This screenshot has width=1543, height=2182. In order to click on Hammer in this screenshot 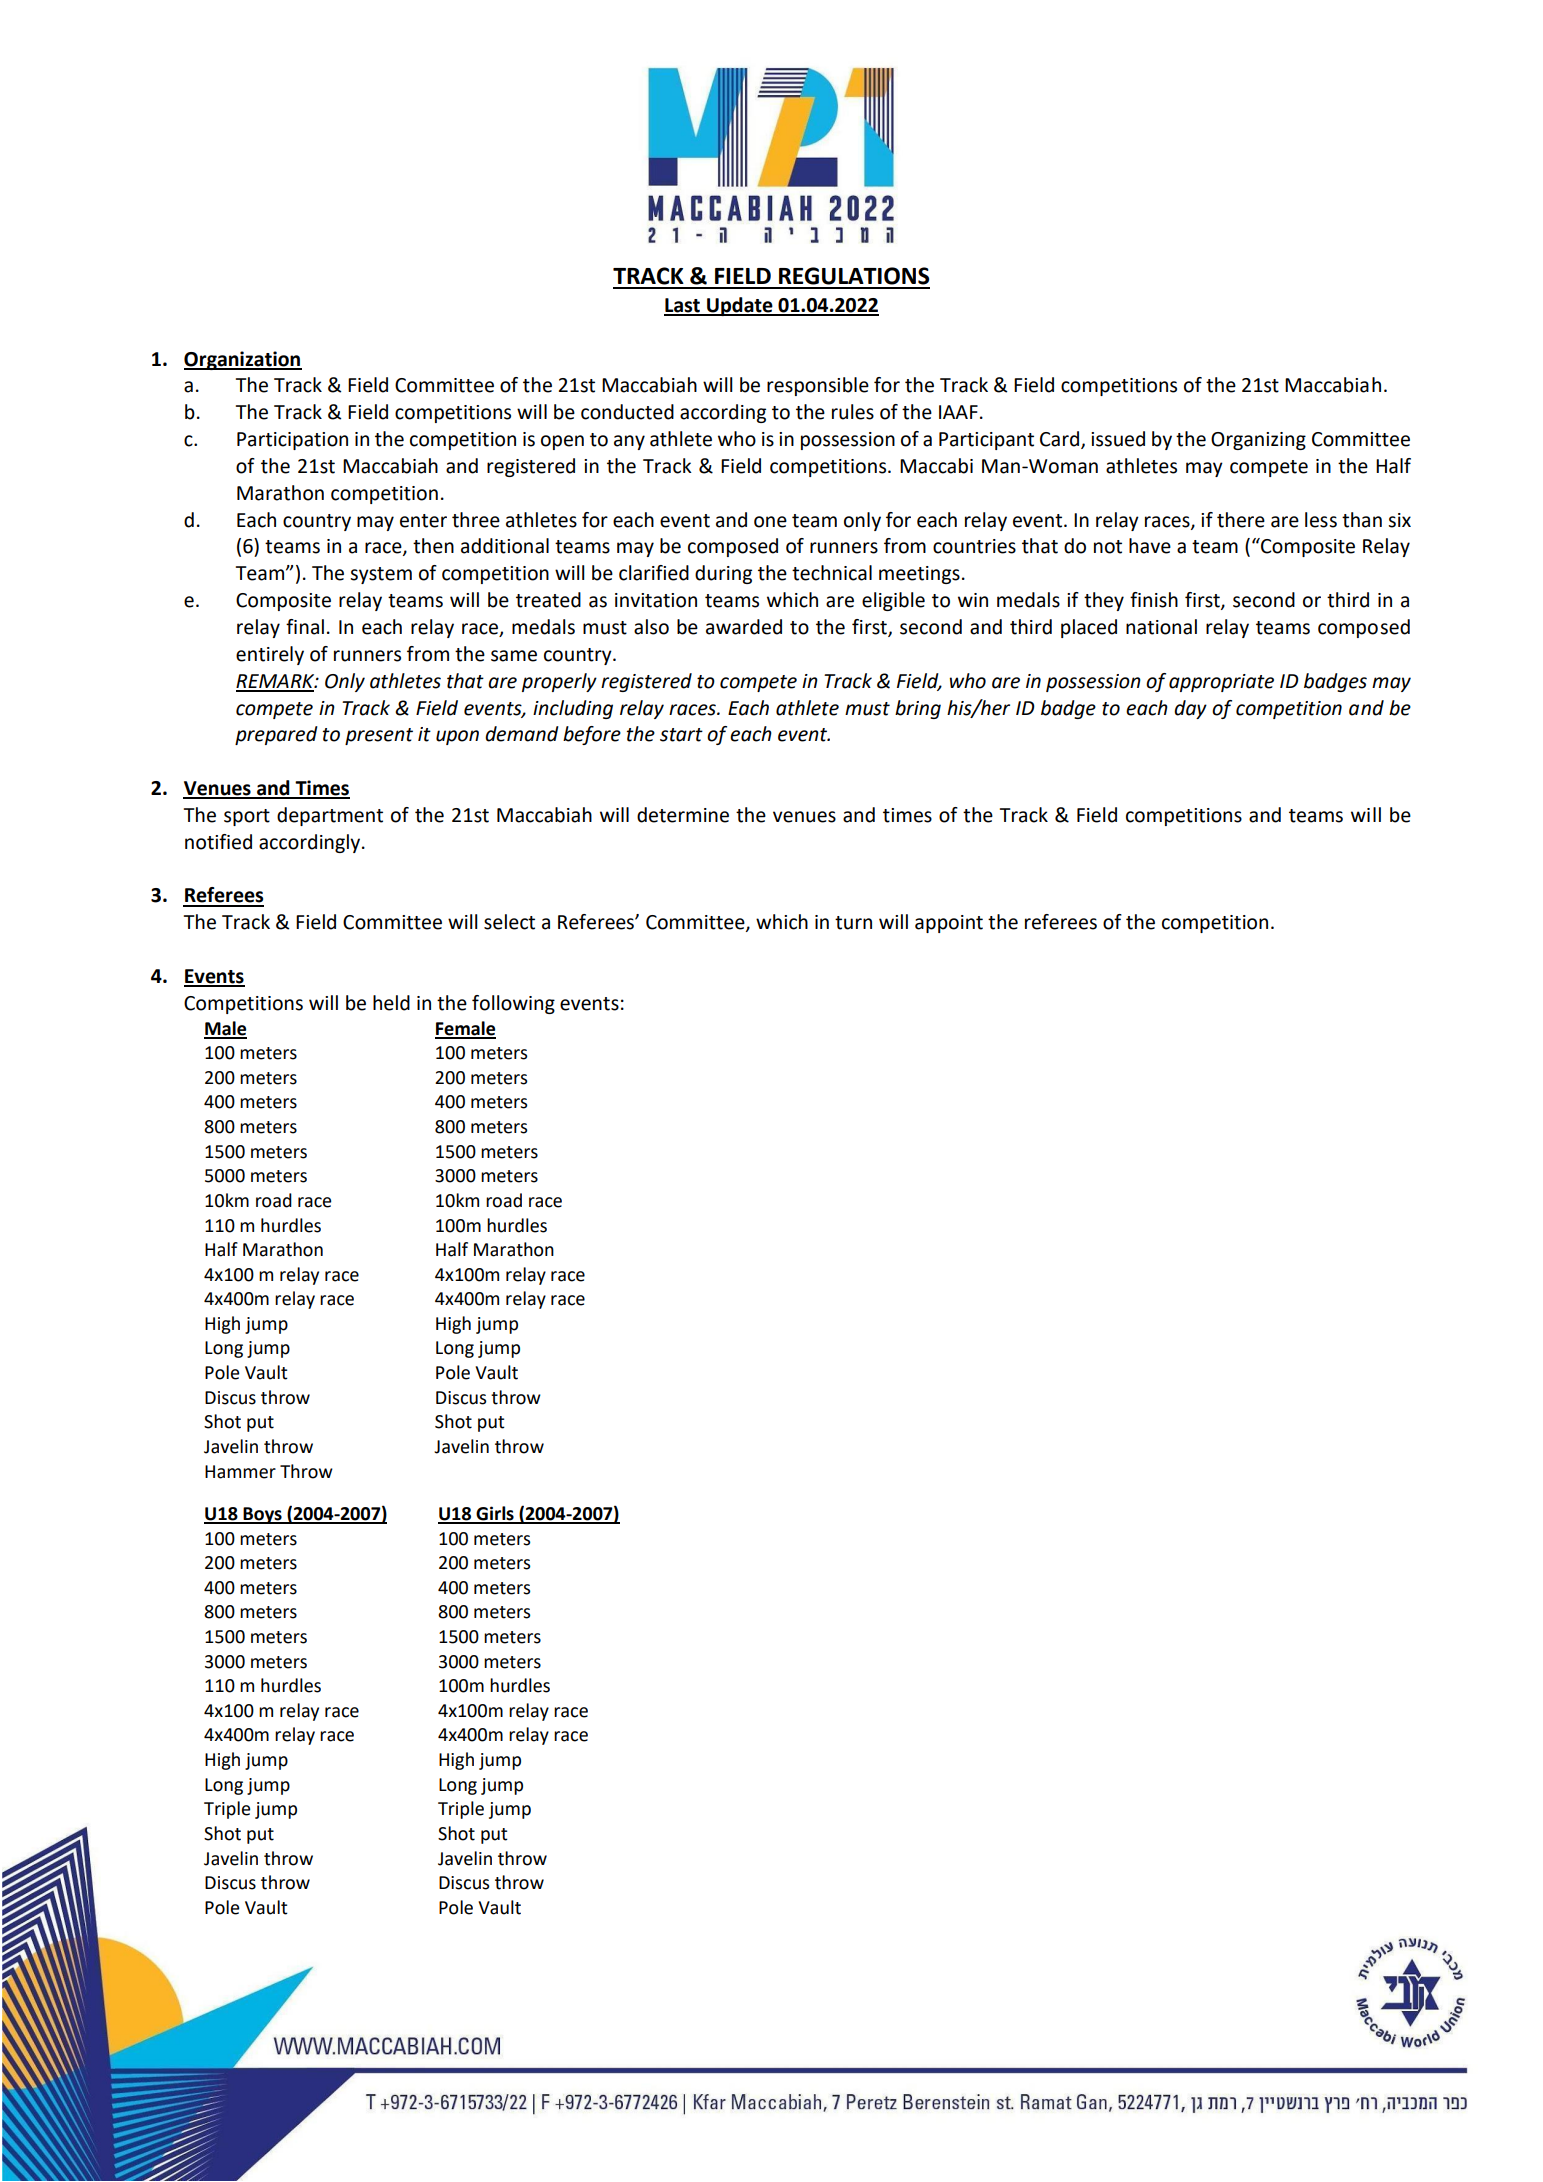, I will do `click(240, 1472)`.
